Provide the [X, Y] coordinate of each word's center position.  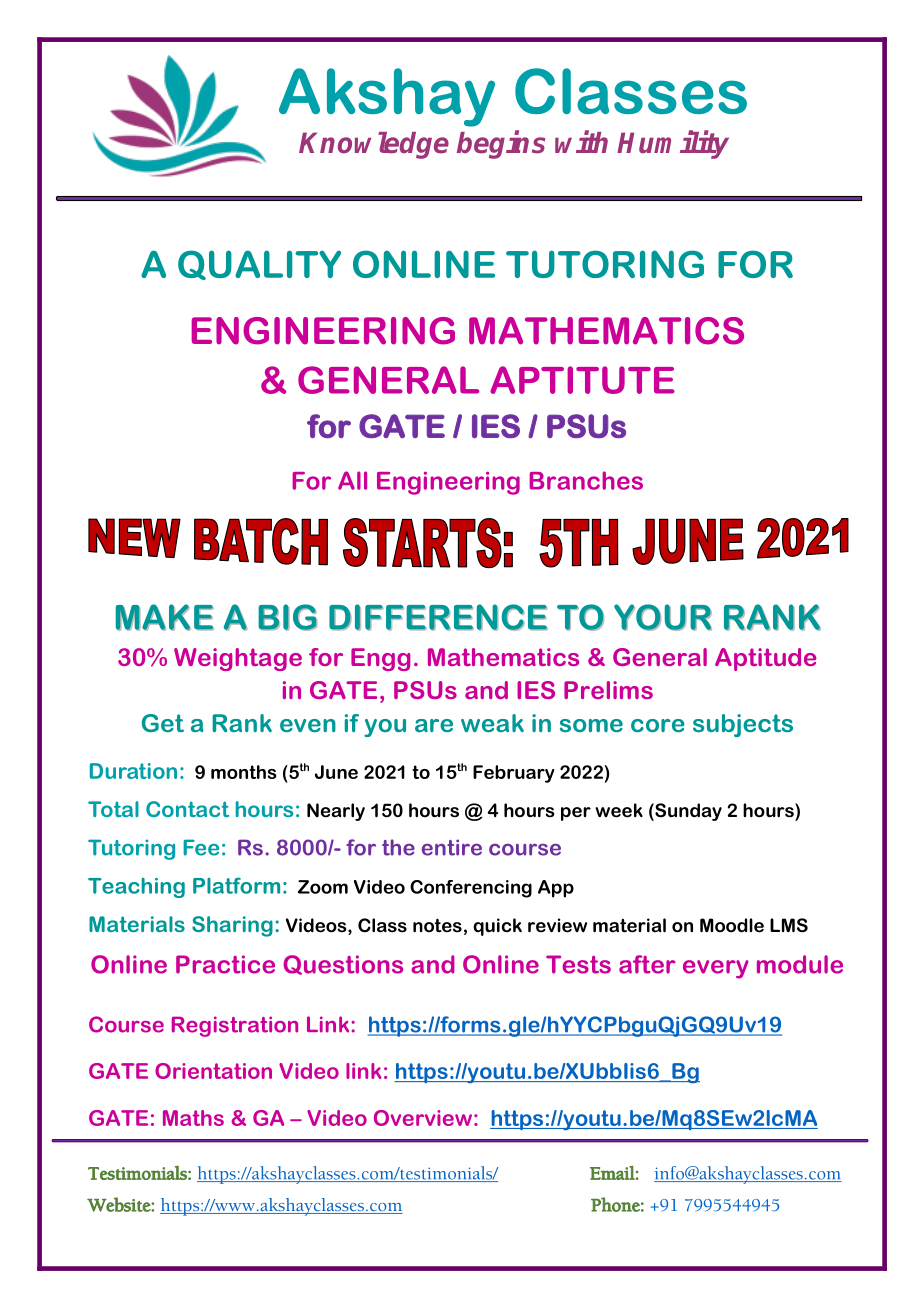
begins [501, 144]
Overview [423, 1118]
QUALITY [259, 265]
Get [163, 723]
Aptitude [765, 659]
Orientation [213, 1071]
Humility [673, 144]
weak [492, 723]
